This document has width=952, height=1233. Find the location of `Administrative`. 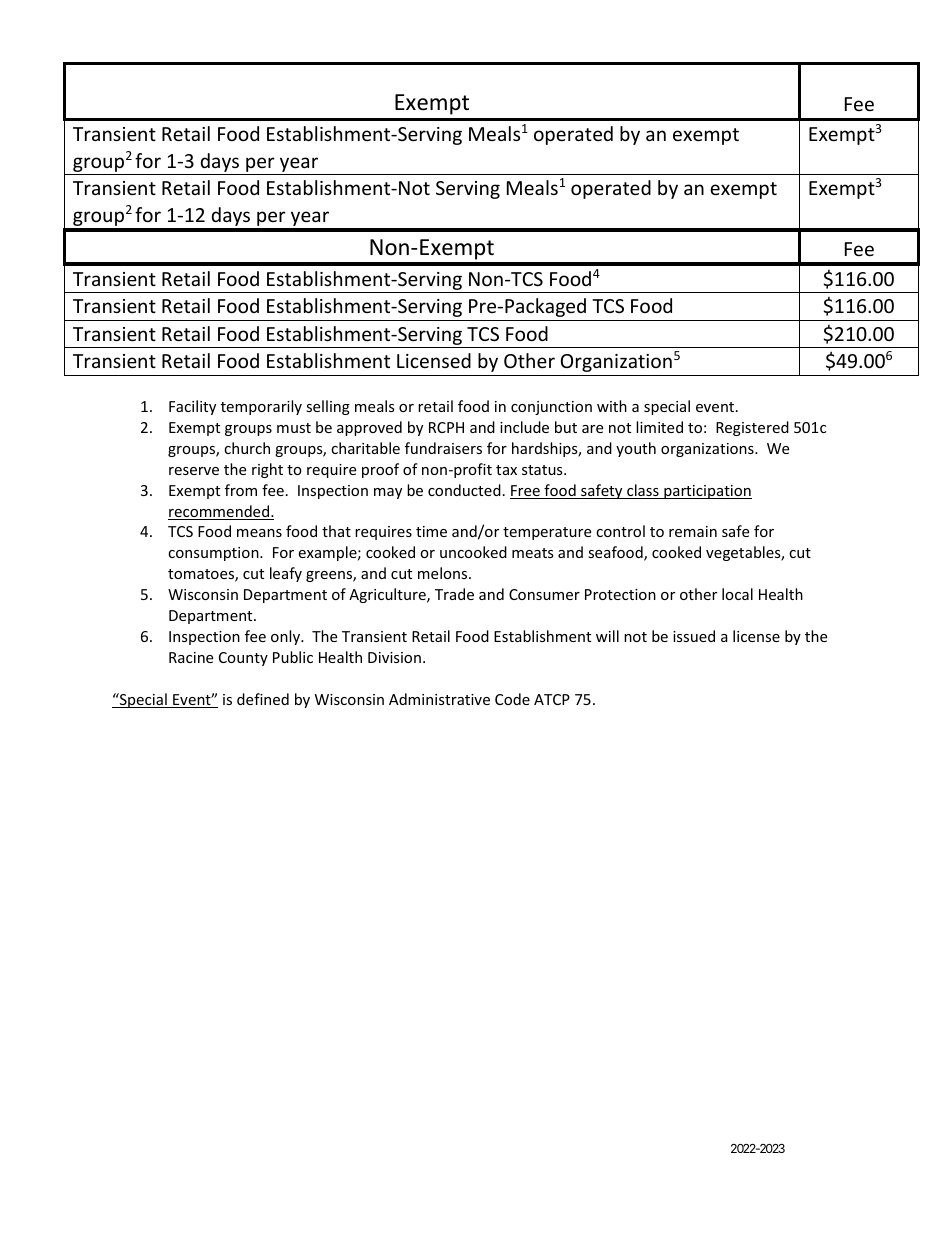

Administrative is located at coordinates (439, 699).
